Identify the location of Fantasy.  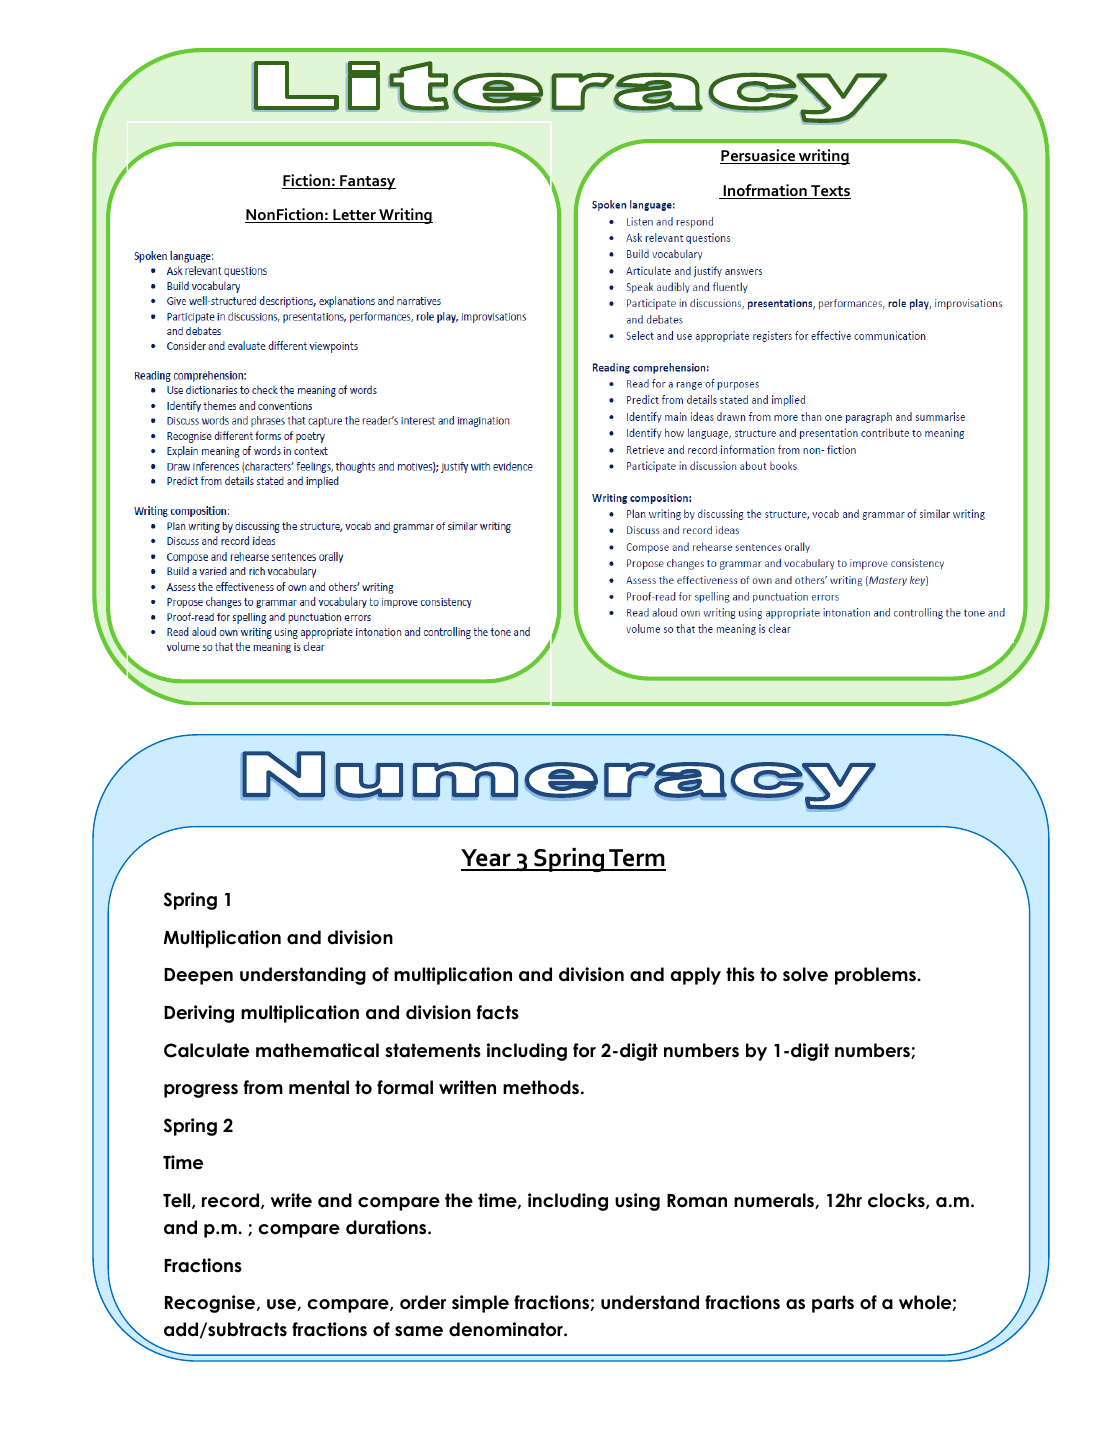
(367, 182).
